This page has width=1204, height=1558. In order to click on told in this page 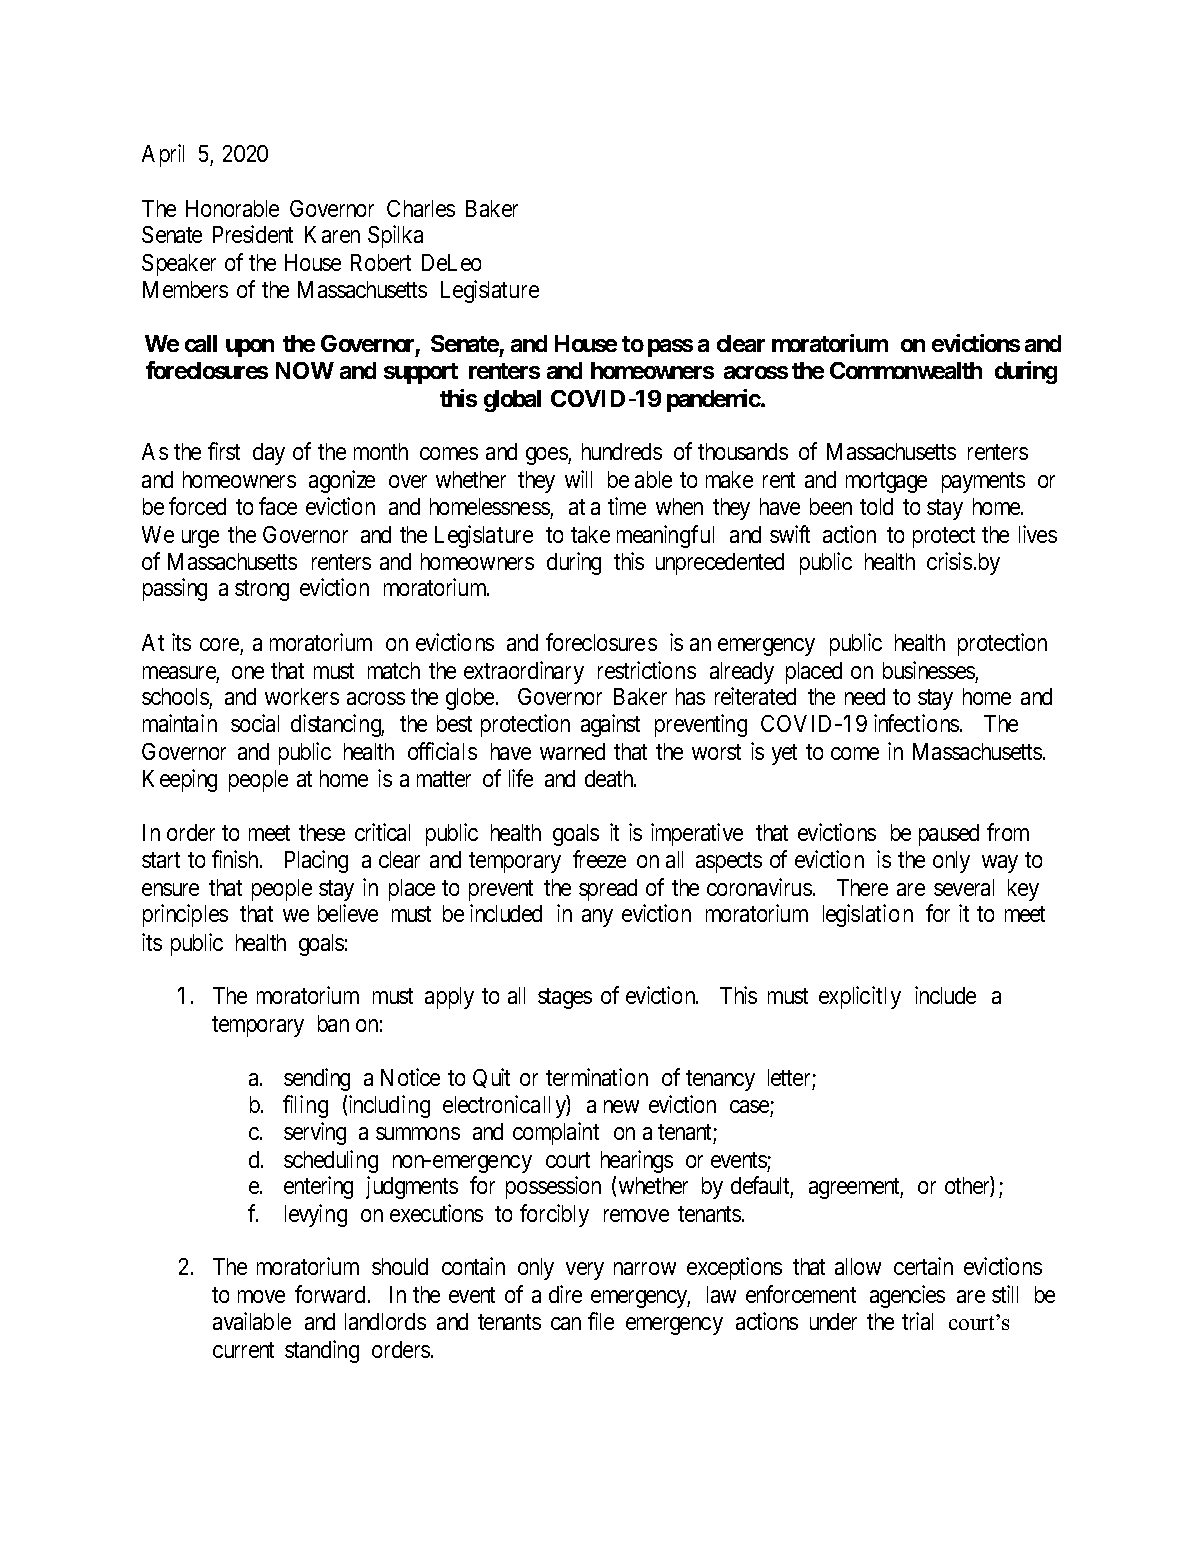, I will do `click(876, 506)`.
